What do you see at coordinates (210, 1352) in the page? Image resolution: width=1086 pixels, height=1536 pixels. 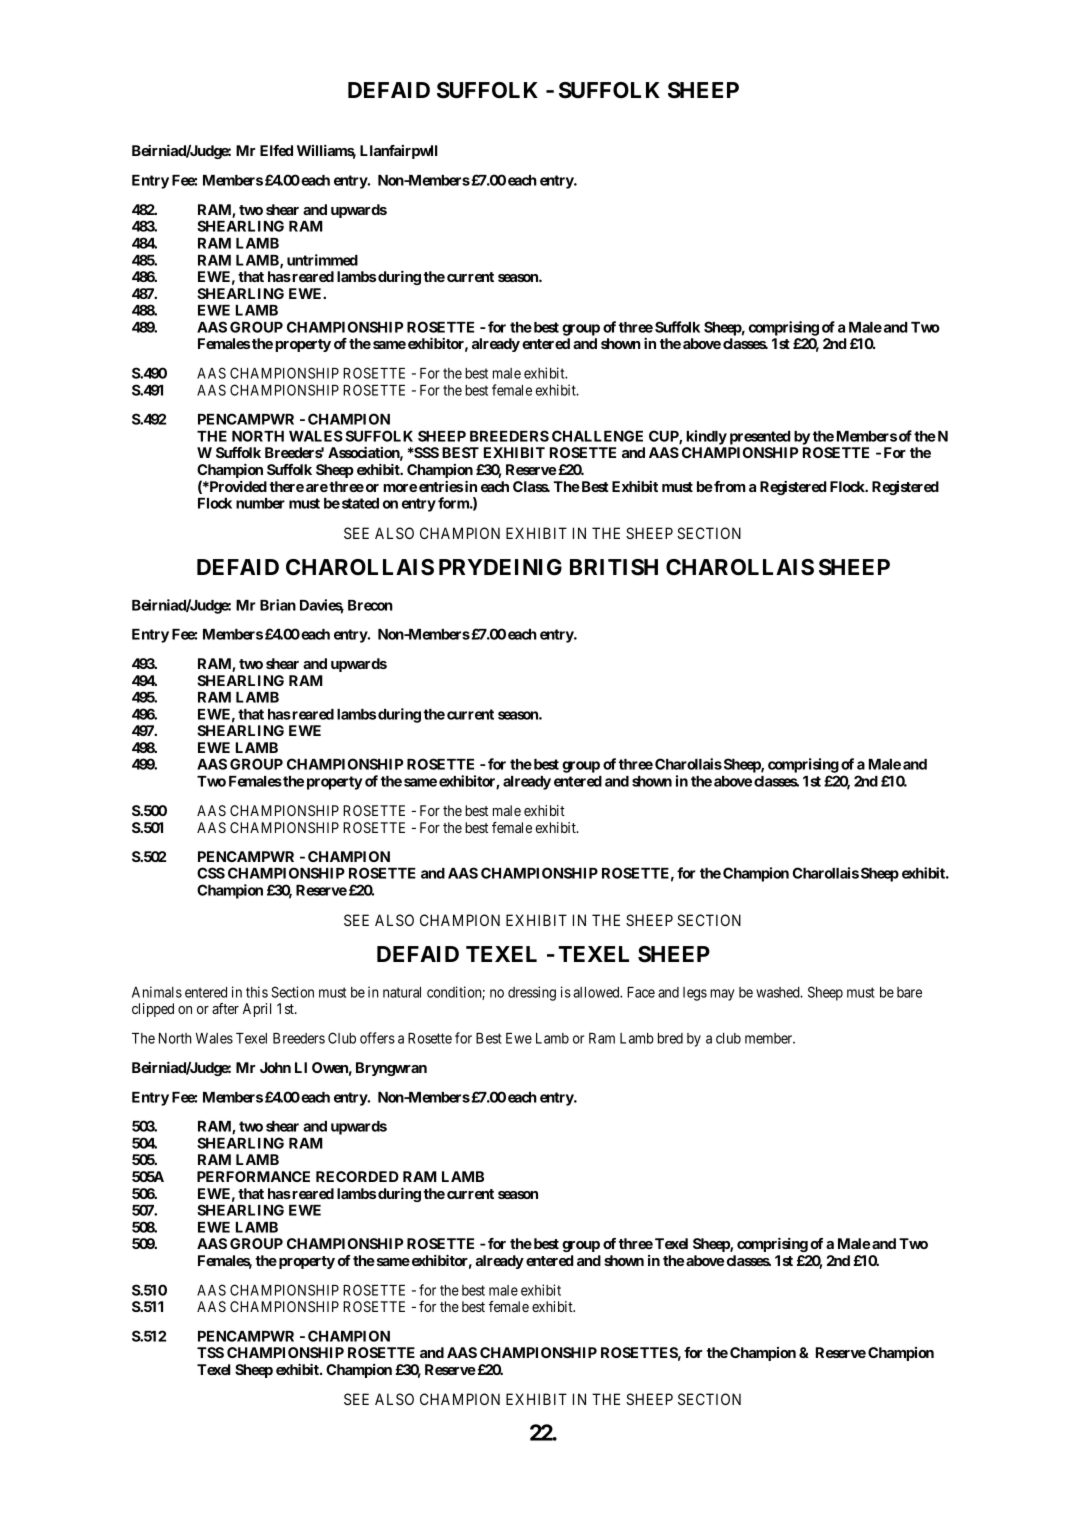 I see `TSS` at bounding box center [210, 1352].
